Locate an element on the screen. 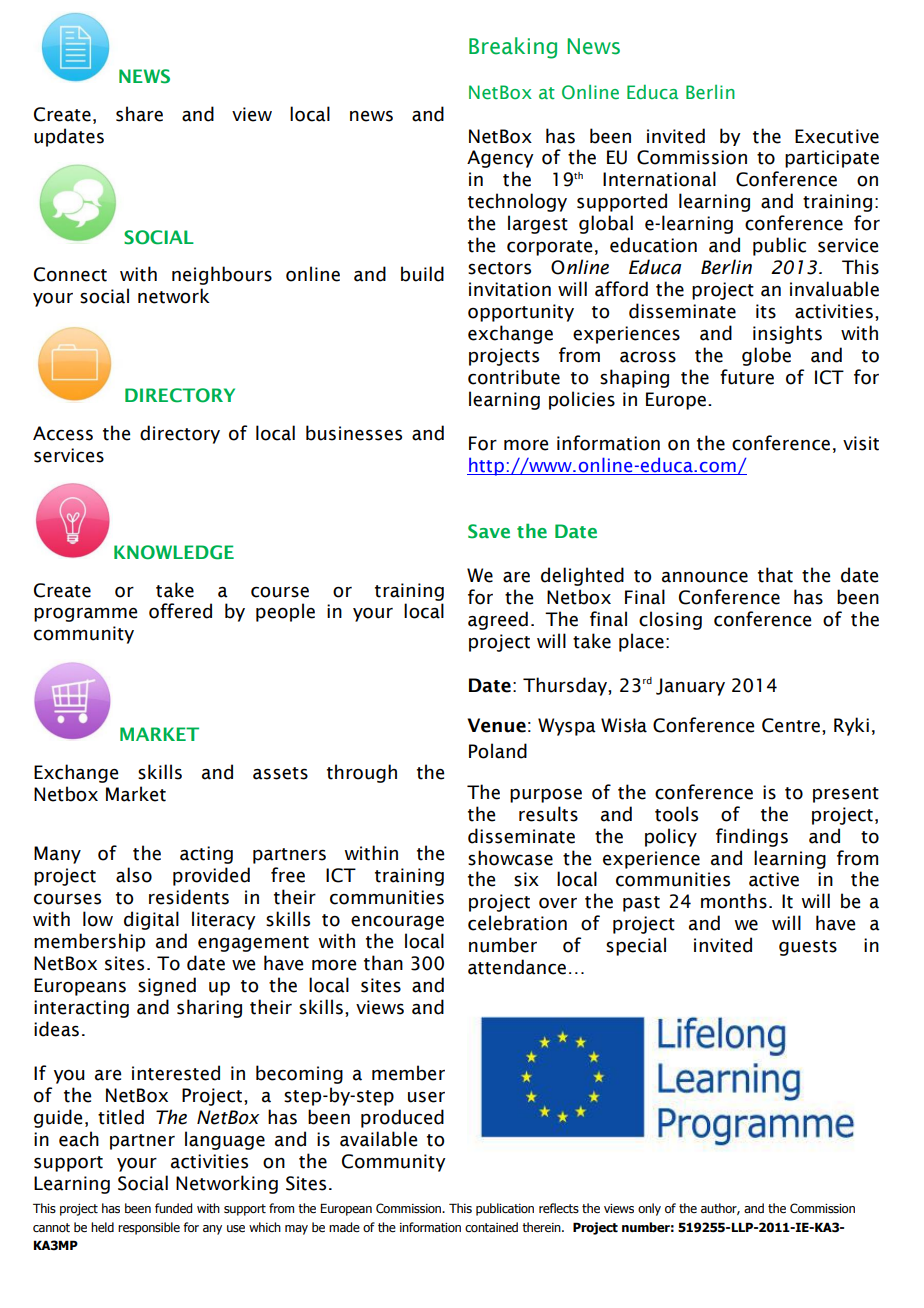 The height and width of the screenshot is (1308, 924). funded is located at coordinates (173, 1208).
